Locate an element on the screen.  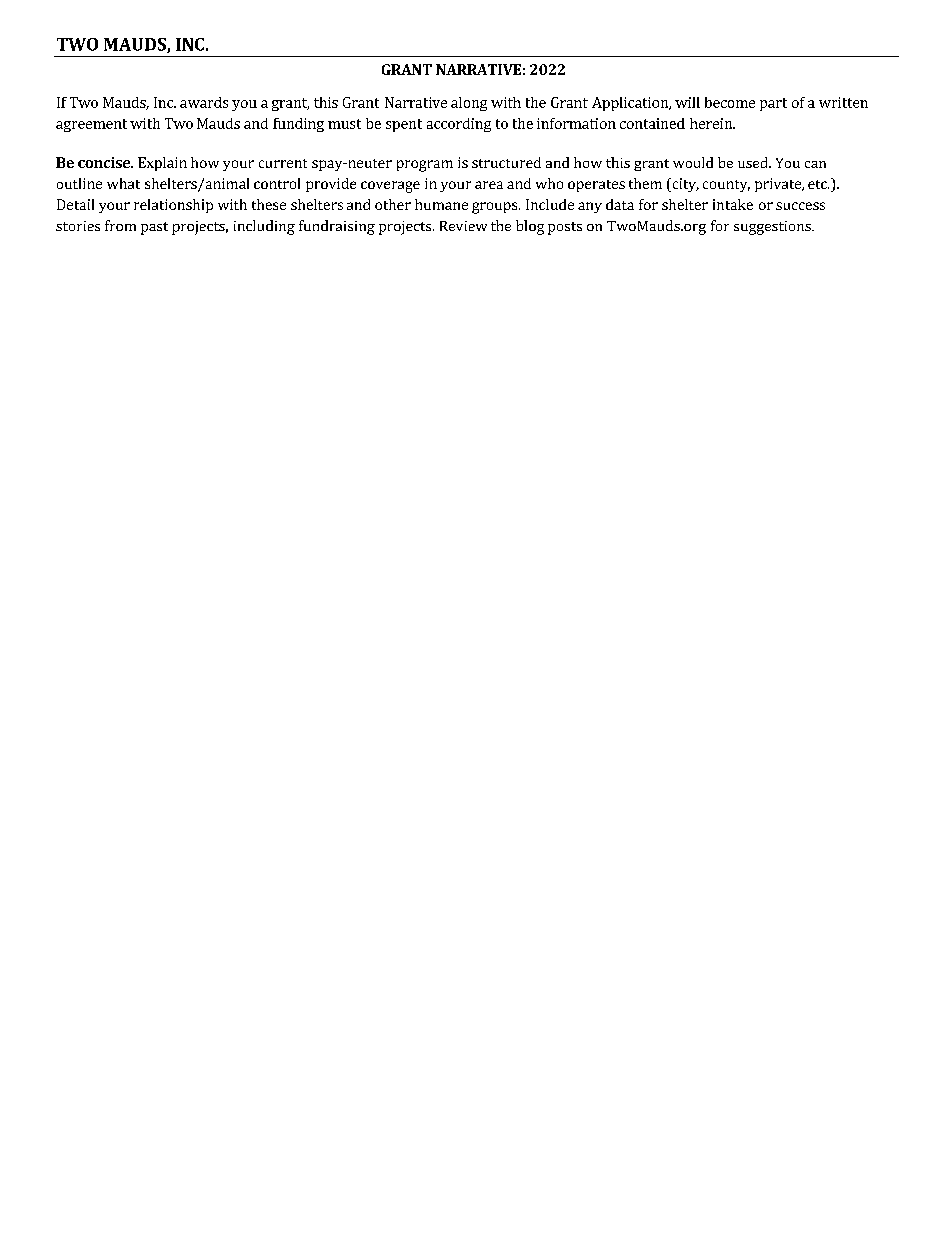
humane is located at coordinates (441, 204).
